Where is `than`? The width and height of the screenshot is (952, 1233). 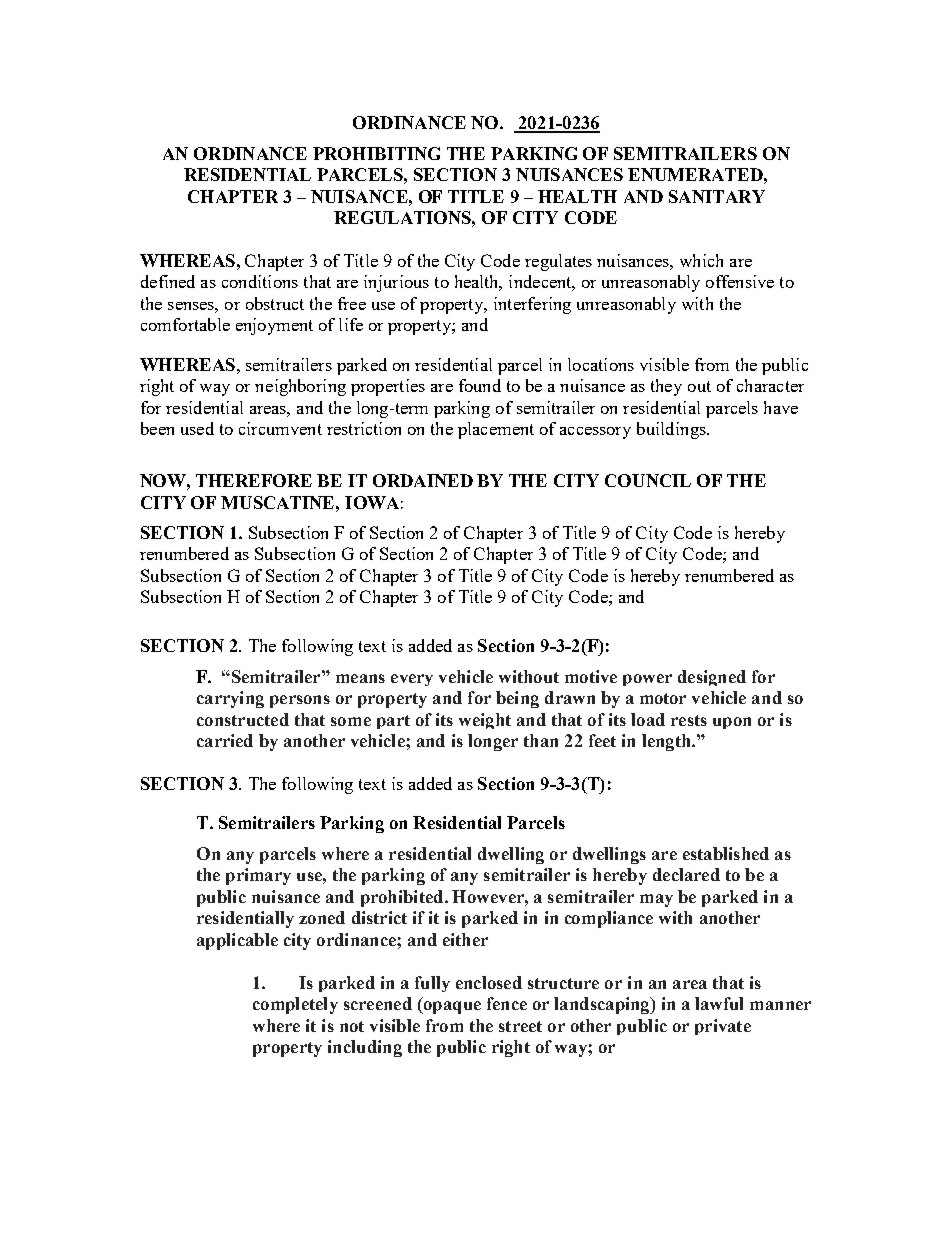
than is located at coordinates (541, 740).
